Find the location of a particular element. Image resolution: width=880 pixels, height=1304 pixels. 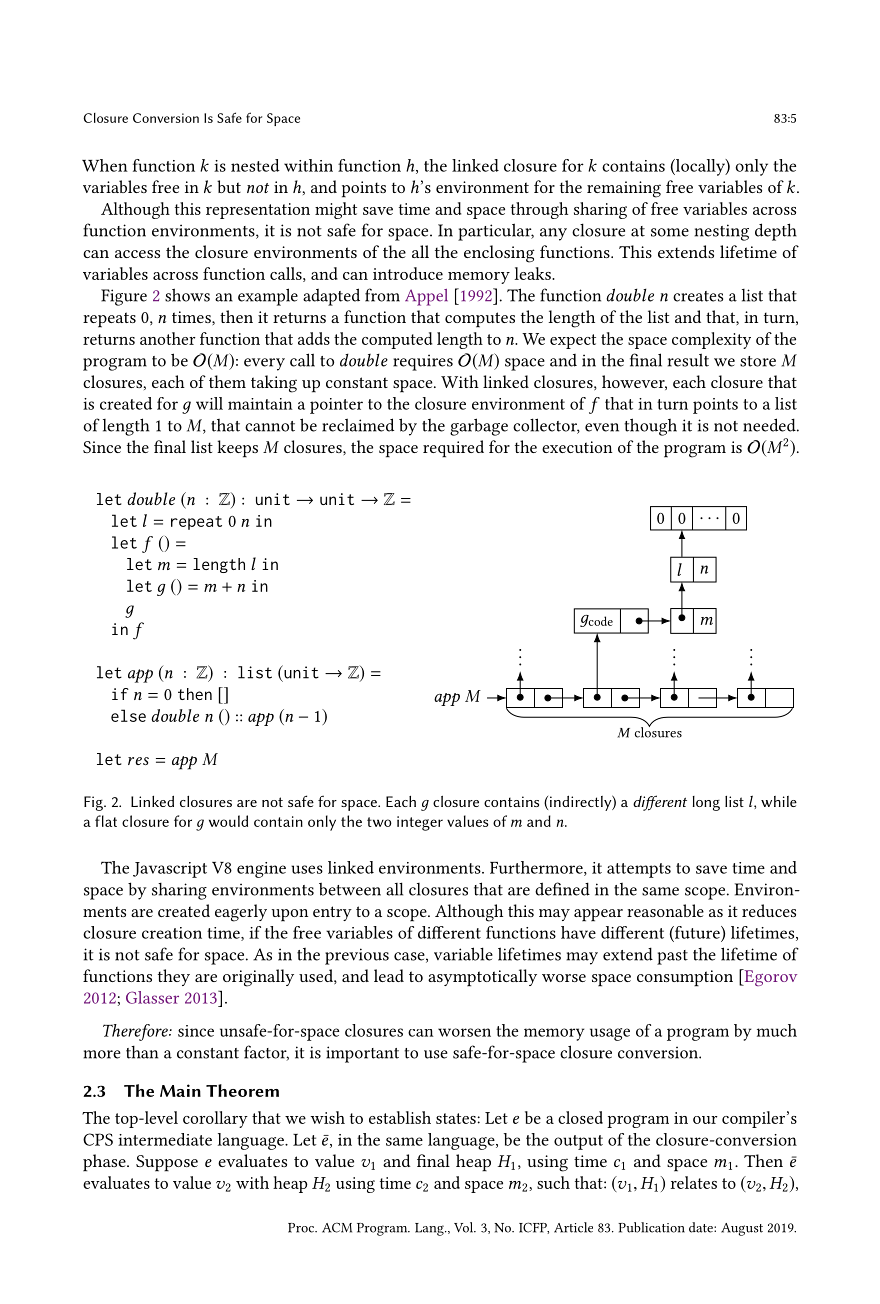

lead is located at coordinates (389, 975).
